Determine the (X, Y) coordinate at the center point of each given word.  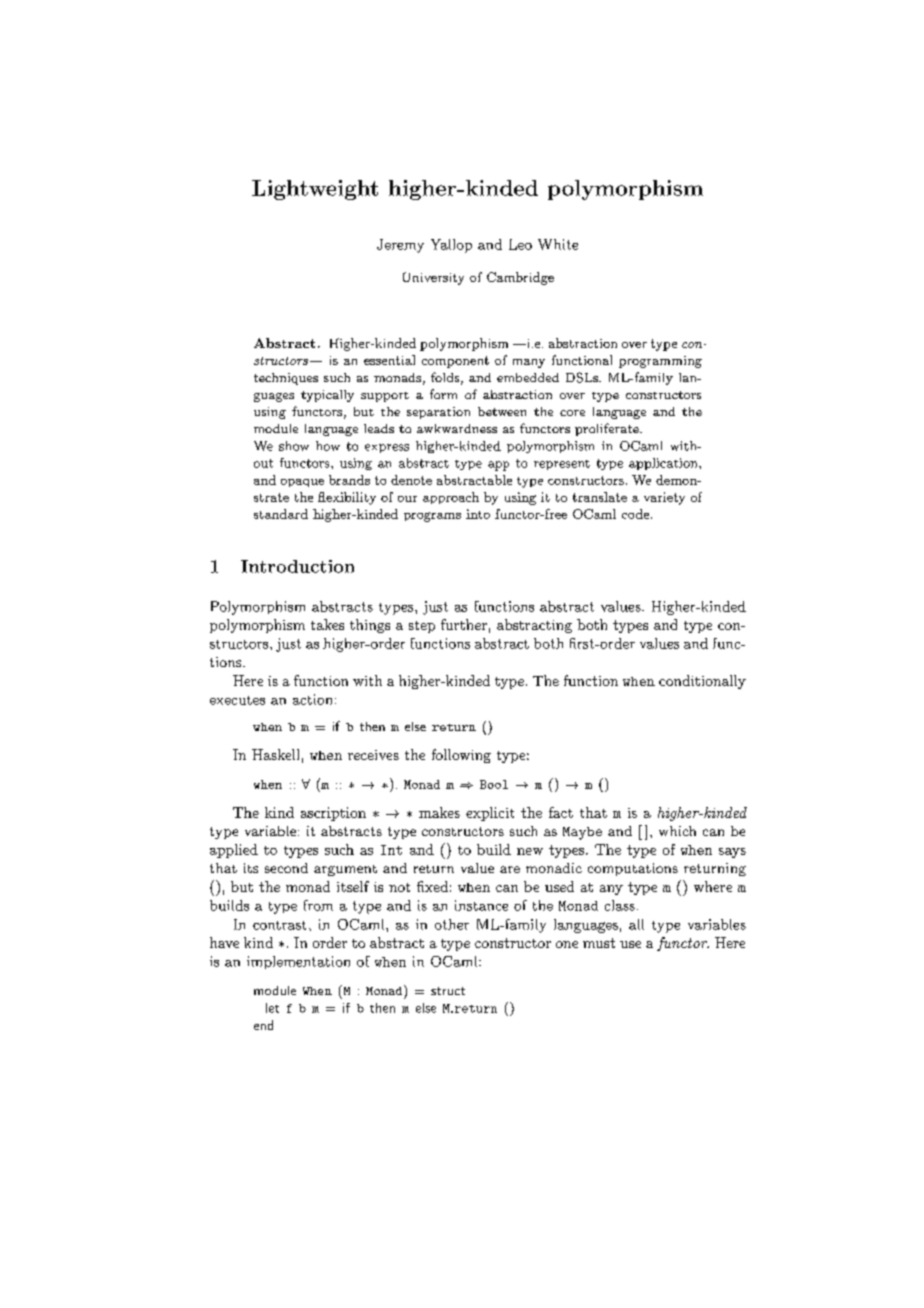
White (558, 244)
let (272, 1008)
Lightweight (315, 190)
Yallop (451, 246)
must (599, 943)
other (452, 924)
